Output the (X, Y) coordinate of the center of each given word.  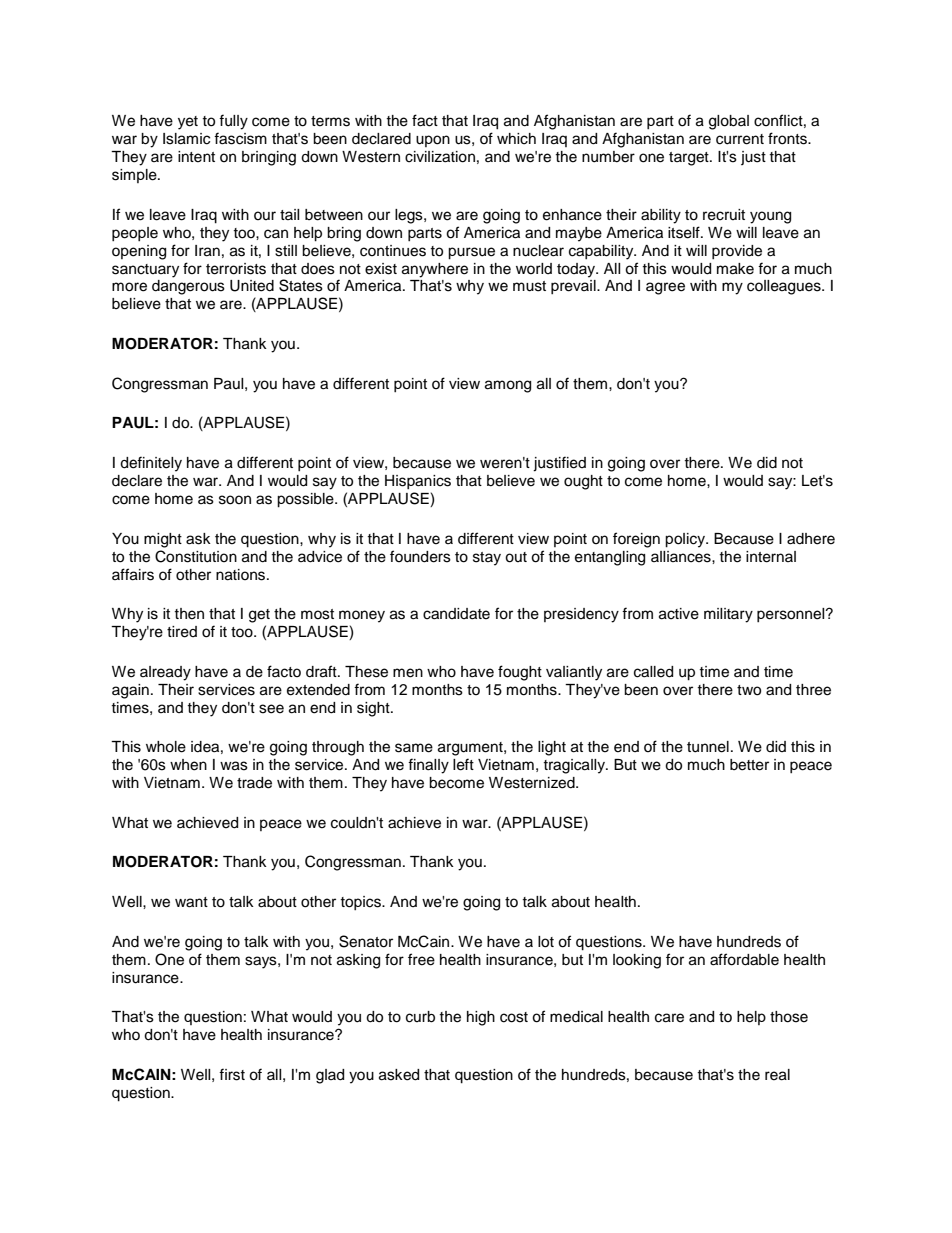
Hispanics (418, 482)
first (232, 1074)
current (740, 139)
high (481, 1018)
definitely (151, 464)
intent (196, 157)
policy (686, 540)
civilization (440, 157)
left (463, 764)
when (188, 765)
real (777, 1075)
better (749, 765)
